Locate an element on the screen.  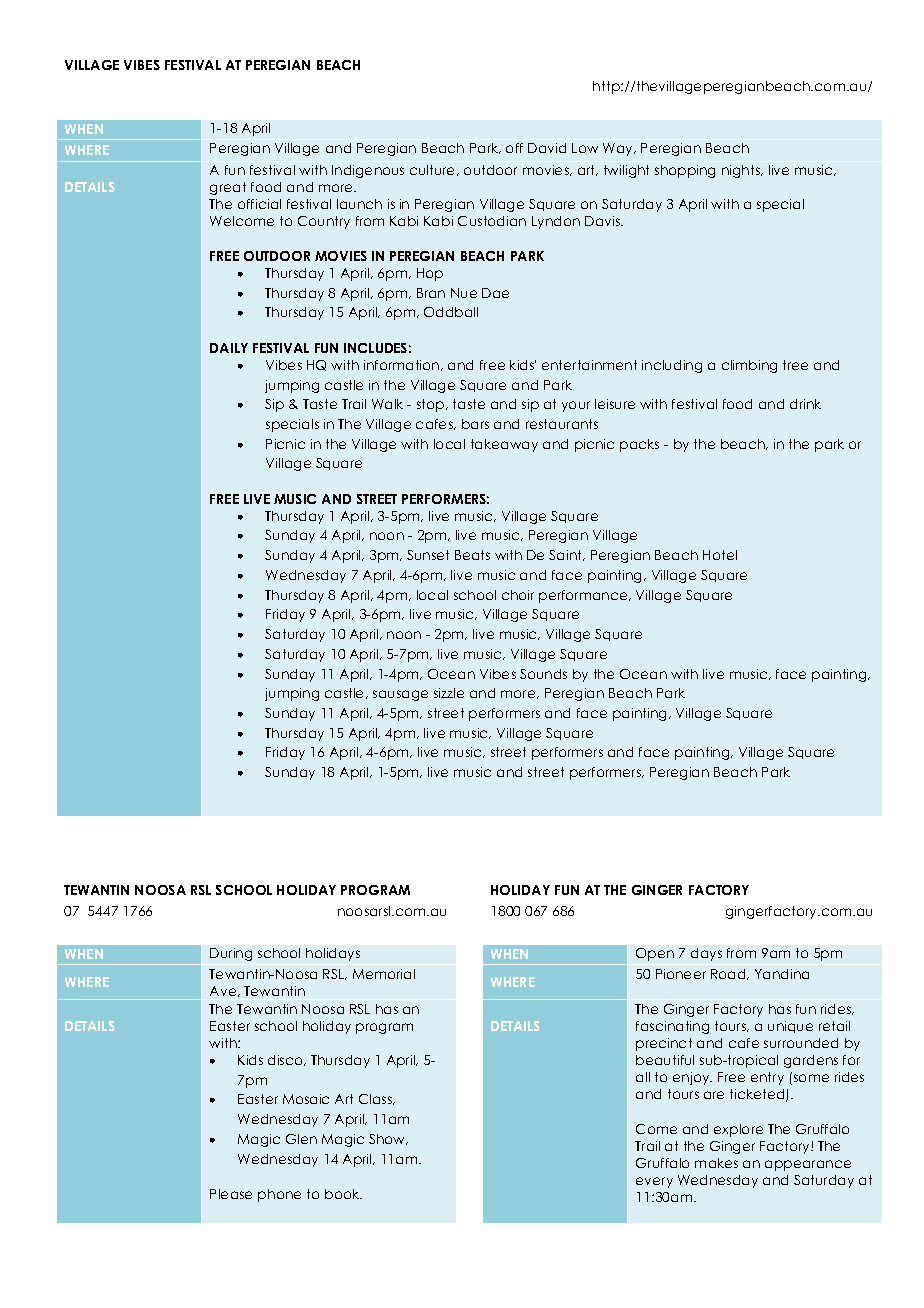
official is located at coordinates (259, 204).
